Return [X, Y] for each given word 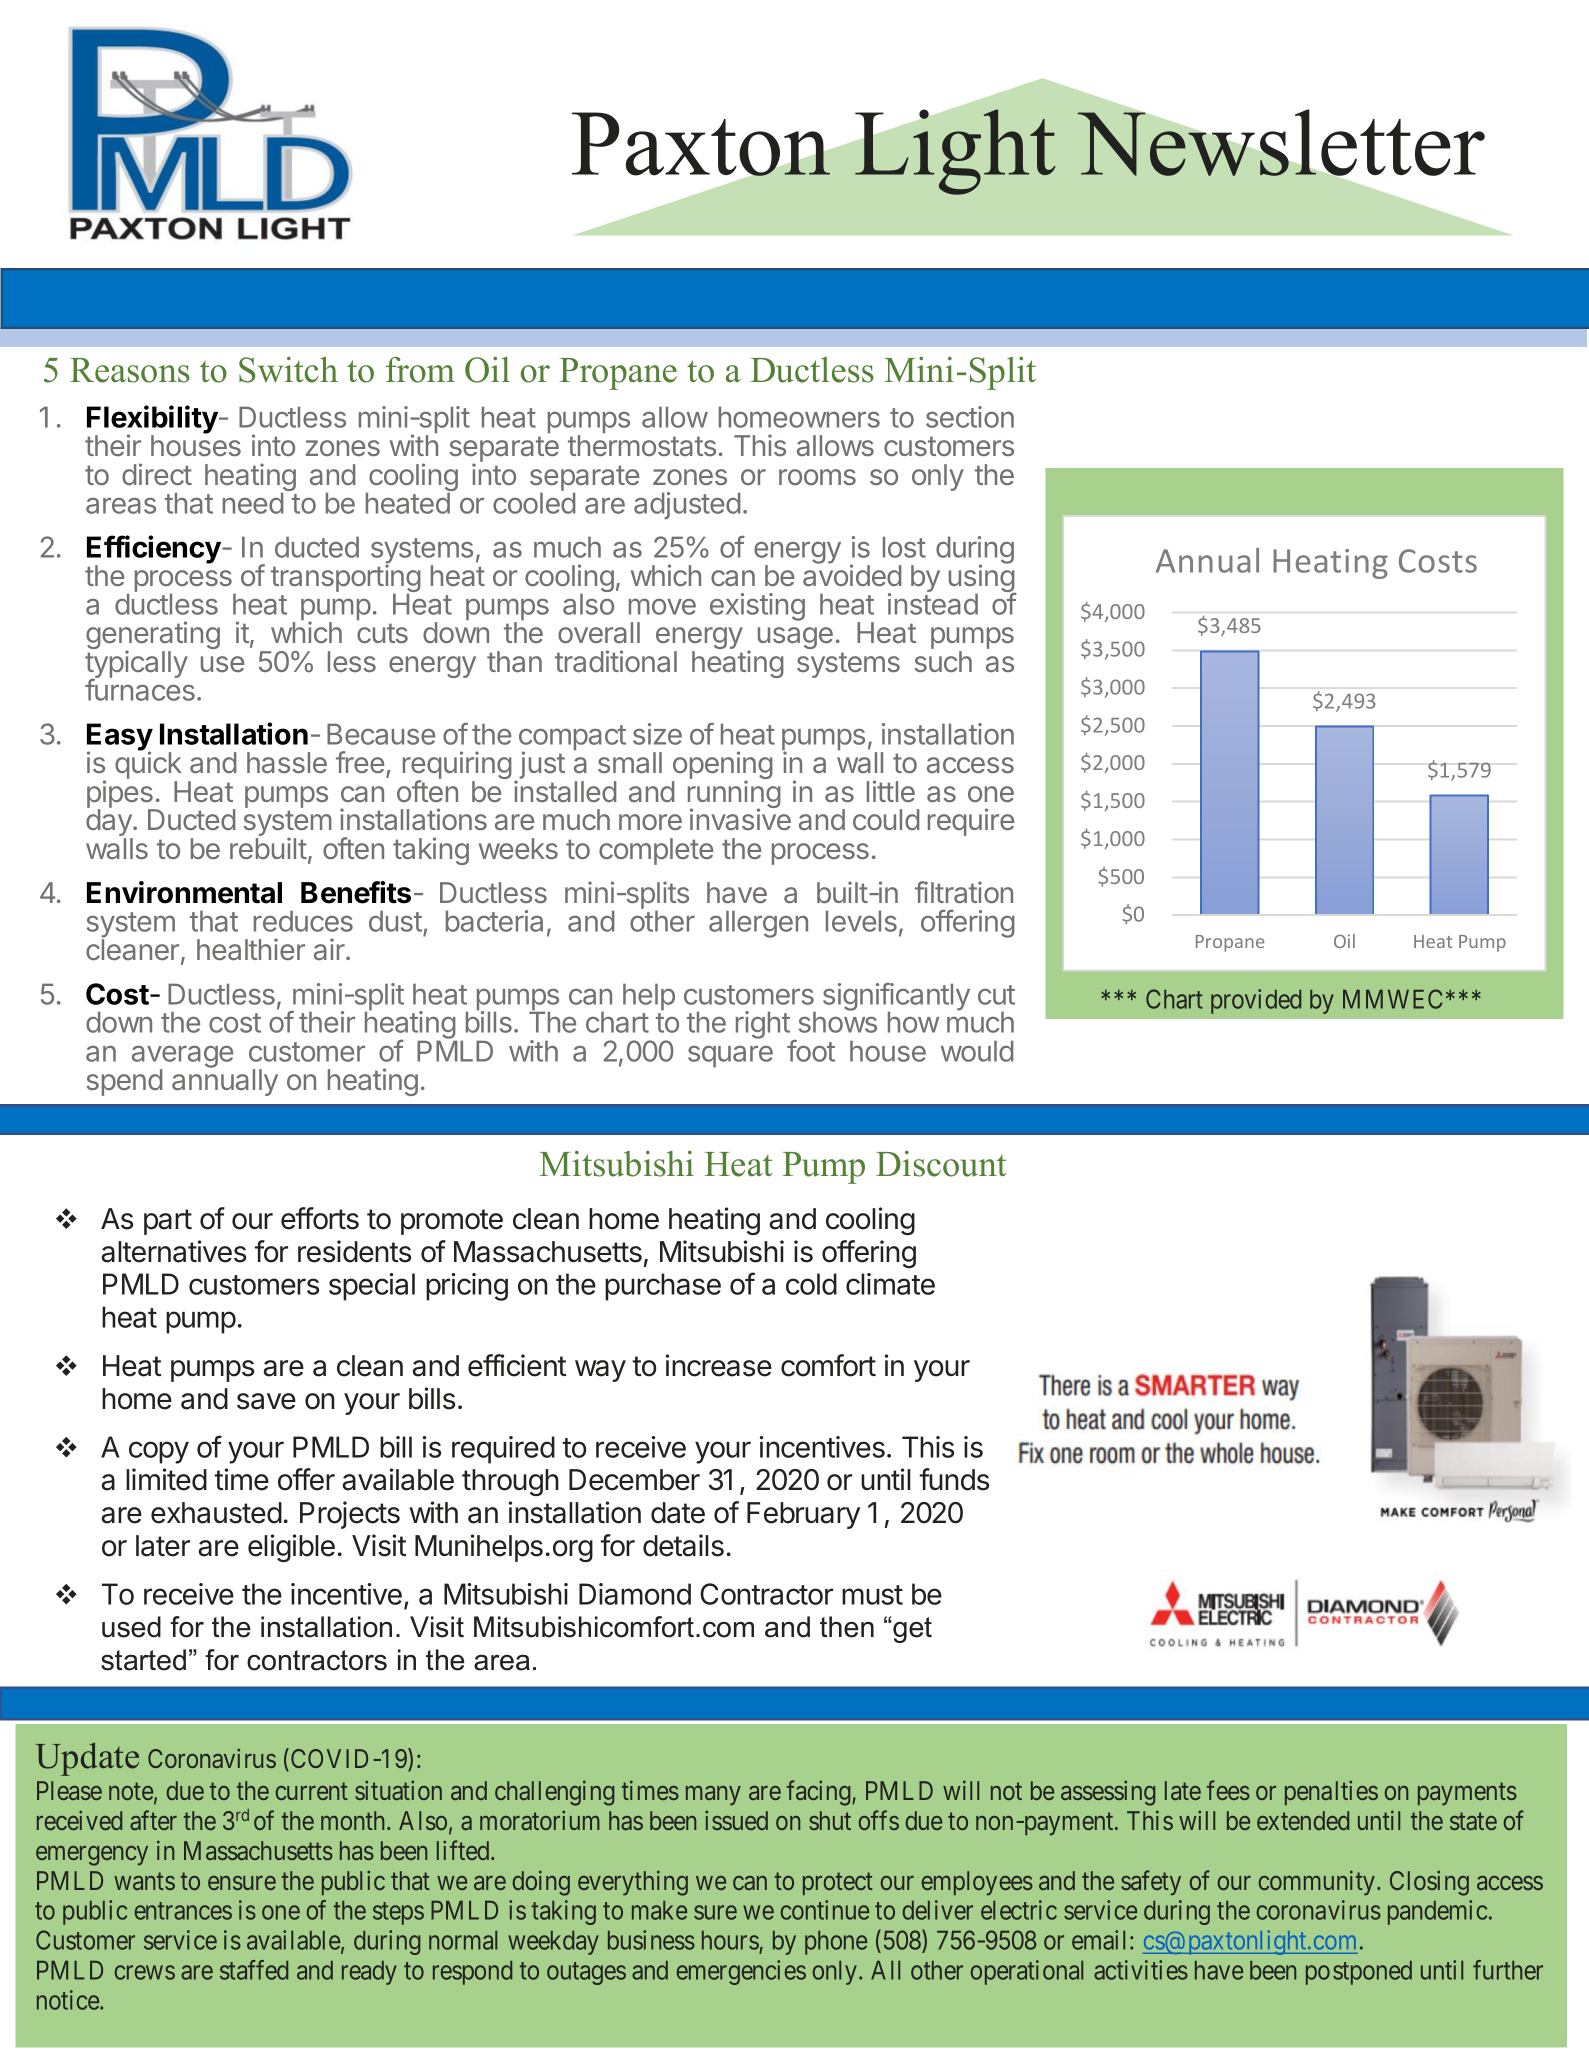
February [803, 1515]
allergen [758, 924]
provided [1256, 1001]
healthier [251, 949]
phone [836, 1943]
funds [954, 1479]
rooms [817, 477]
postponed [1359, 1973]
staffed [254, 1970]
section [970, 417]
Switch [288, 369]
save [266, 1401]
